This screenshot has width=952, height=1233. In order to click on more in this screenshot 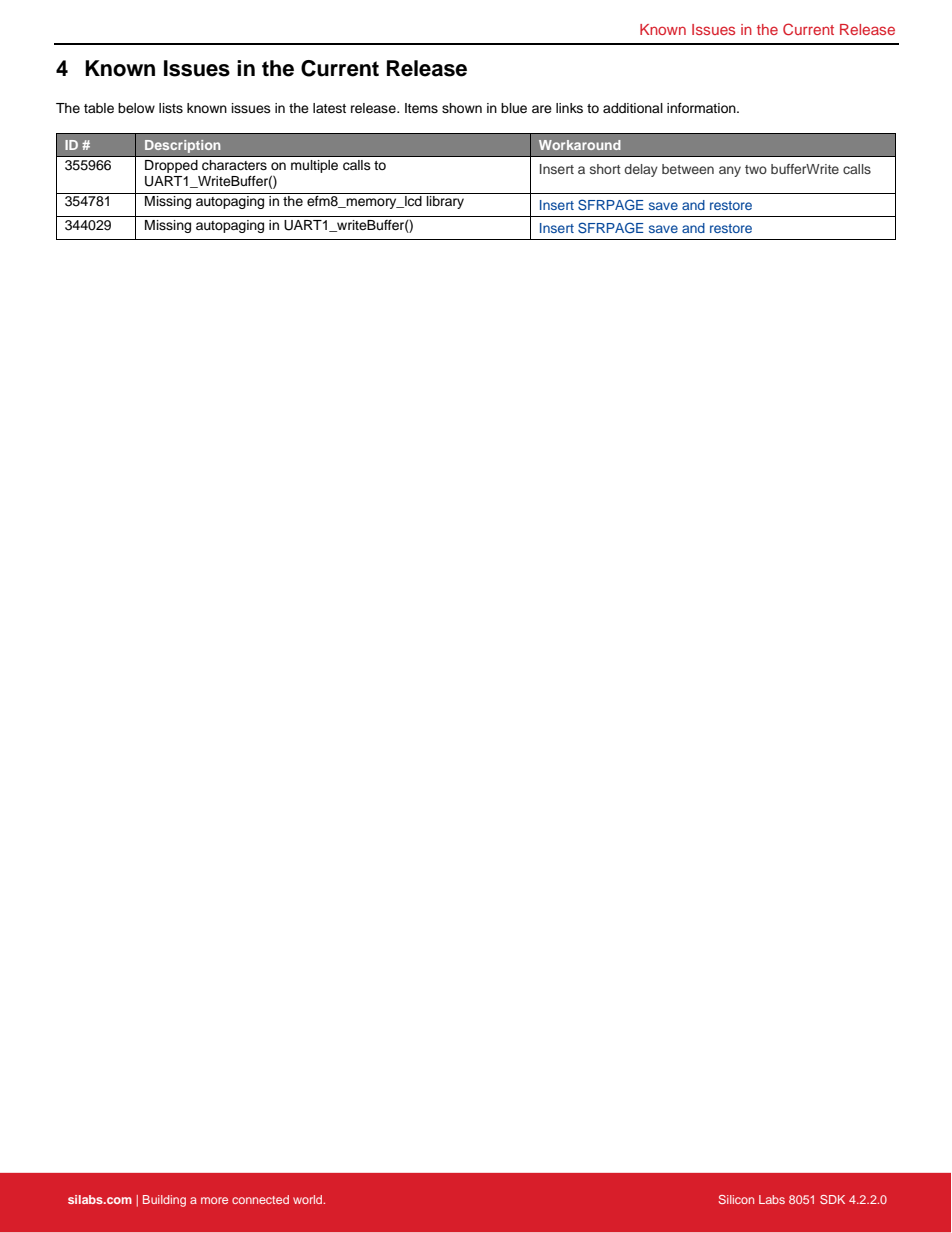, I will do `click(214, 1200)`.
